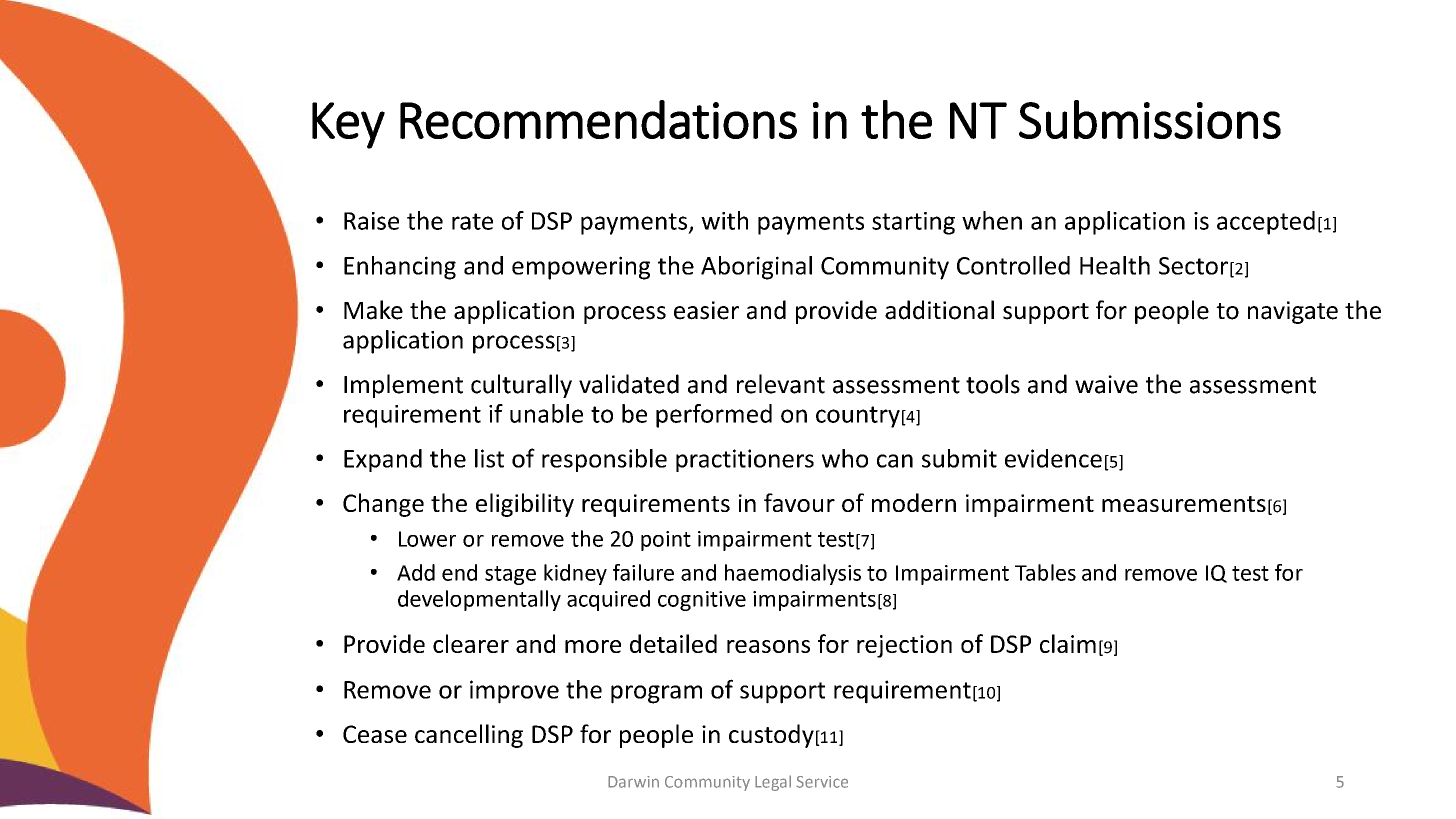 The image size is (1456, 819). I want to click on cancelling, so click(469, 736).
